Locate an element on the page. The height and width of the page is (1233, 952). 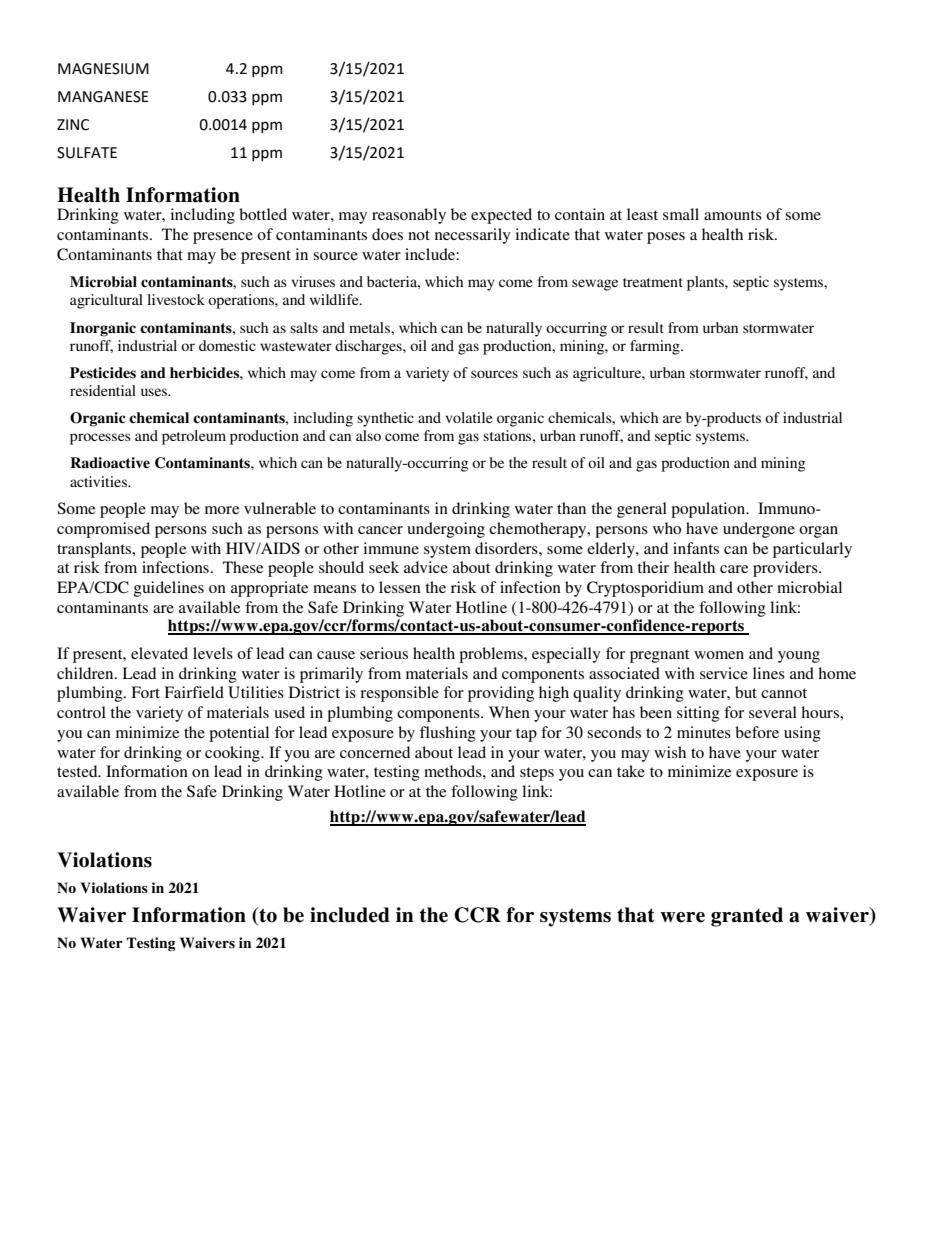
amounts is located at coordinates (733, 215).
